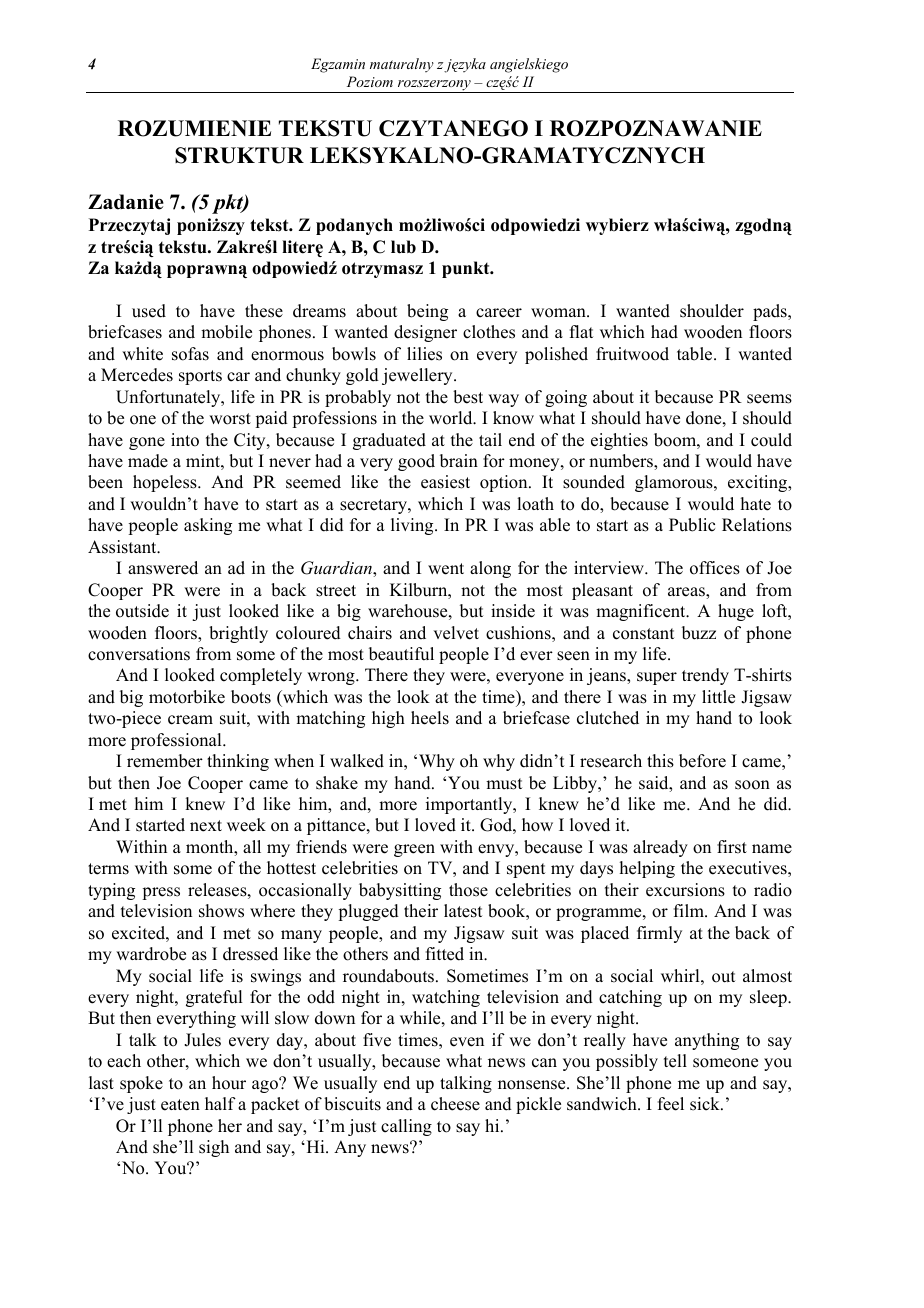  I want to click on eaten, so click(180, 1105).
